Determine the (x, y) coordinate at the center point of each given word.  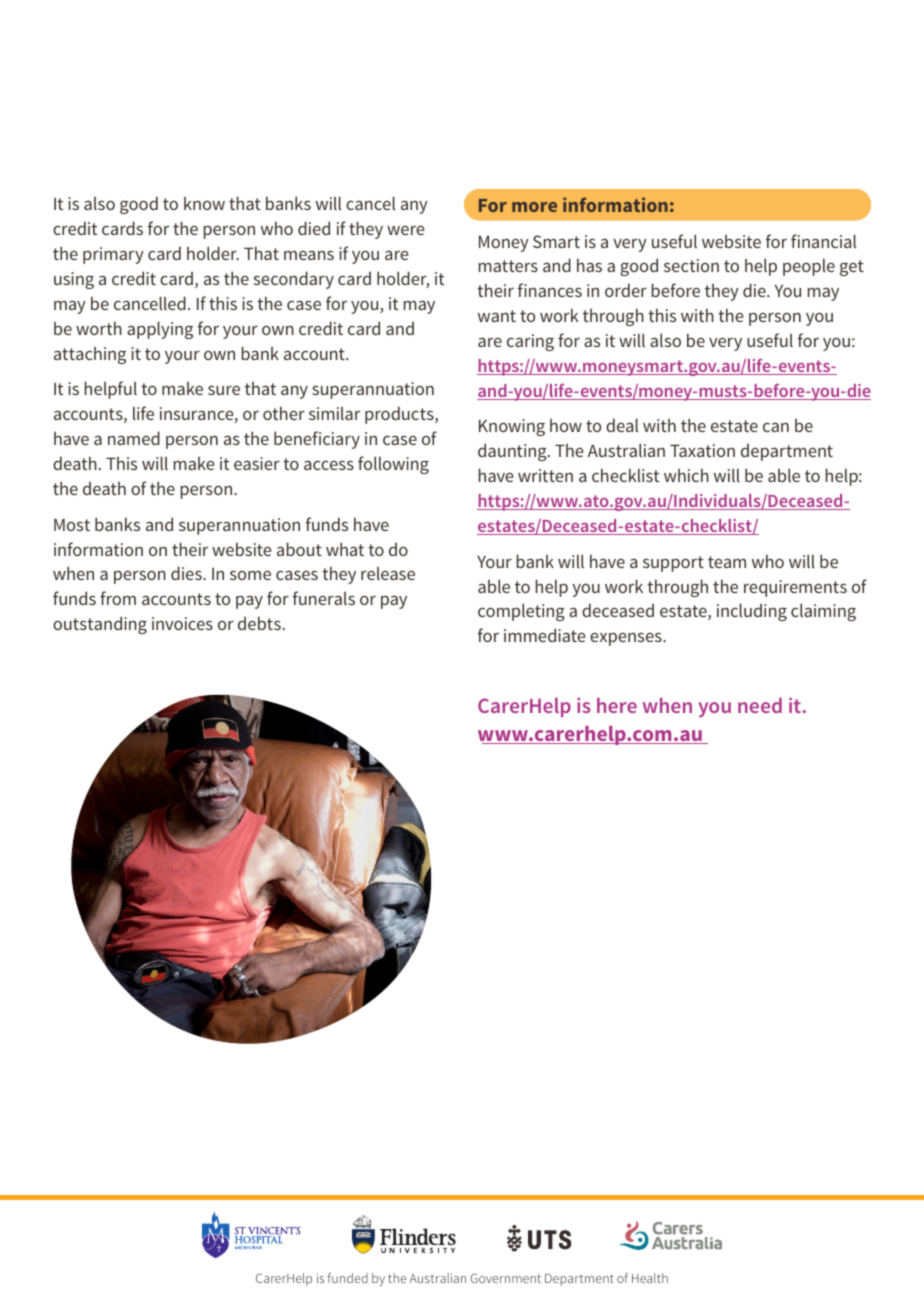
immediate (544, 635)
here (617, 705)
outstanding (100, 625)
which (686, 475)
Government (505, 1278)
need (760, 705)
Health (650, 1278)
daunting (513, 452)
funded (348, 1278)
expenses (627, 639)
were (405, 230)
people (809, 267)
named (134, 438)
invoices (182, 623)
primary (113, 255)
